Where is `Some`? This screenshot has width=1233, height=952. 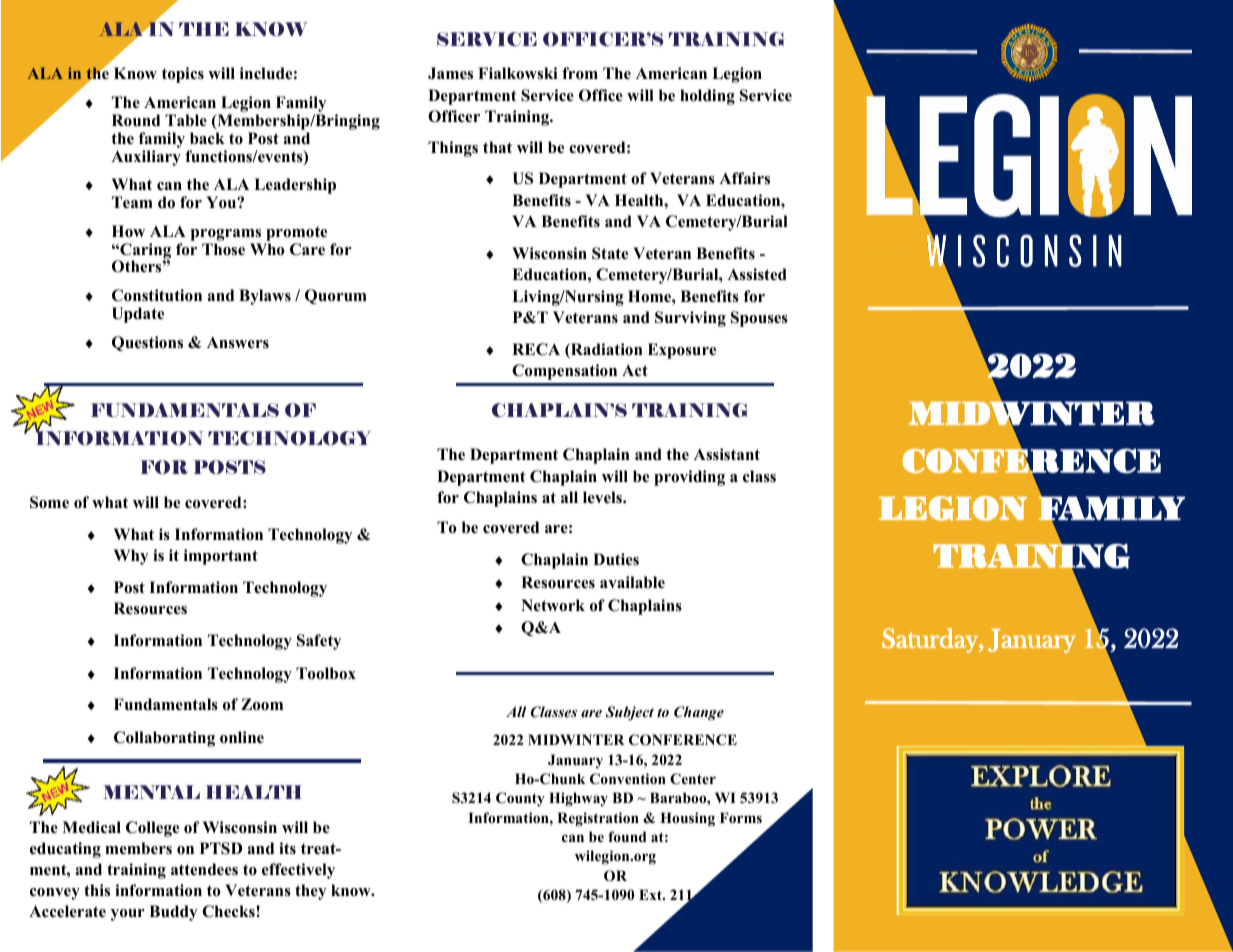 Some is located at coordinates (49, 502).
